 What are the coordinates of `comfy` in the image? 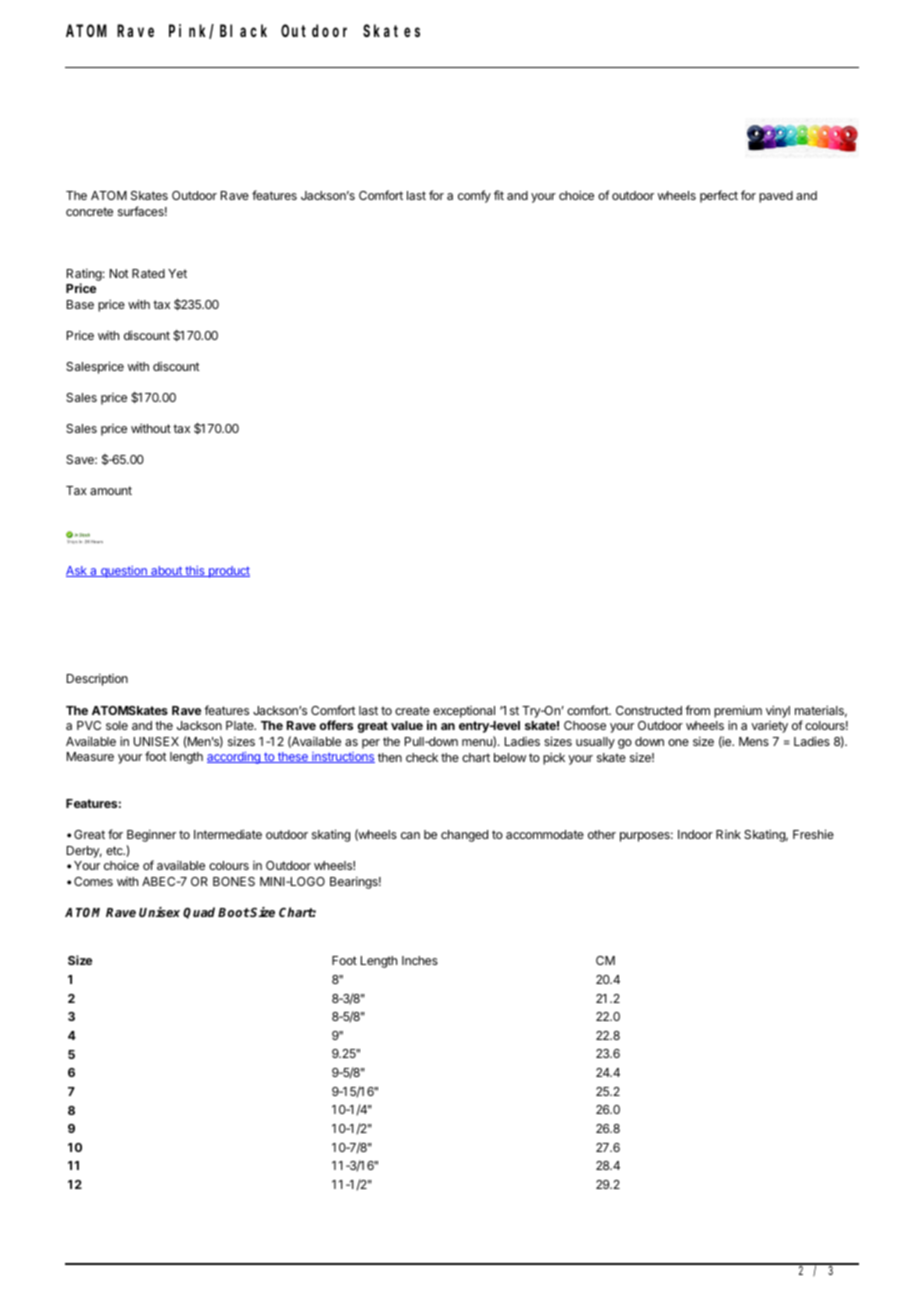 It's located at (474, 196).
